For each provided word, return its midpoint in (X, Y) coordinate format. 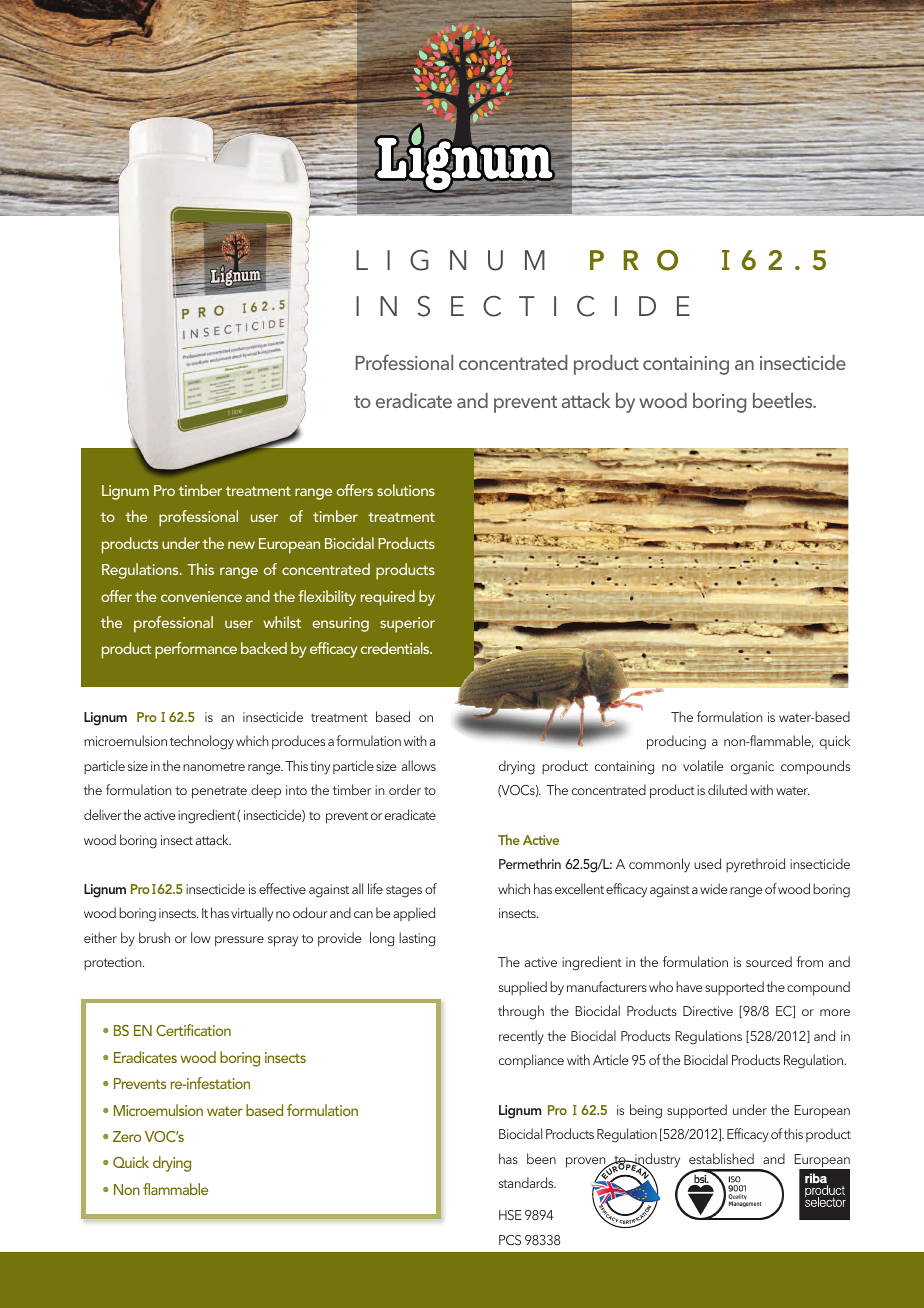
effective (282, 888)
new (241, 545)
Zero (127, 1136)
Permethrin (530, 863)
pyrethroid (755, 865)
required (388, 598)
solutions (406, 490)
